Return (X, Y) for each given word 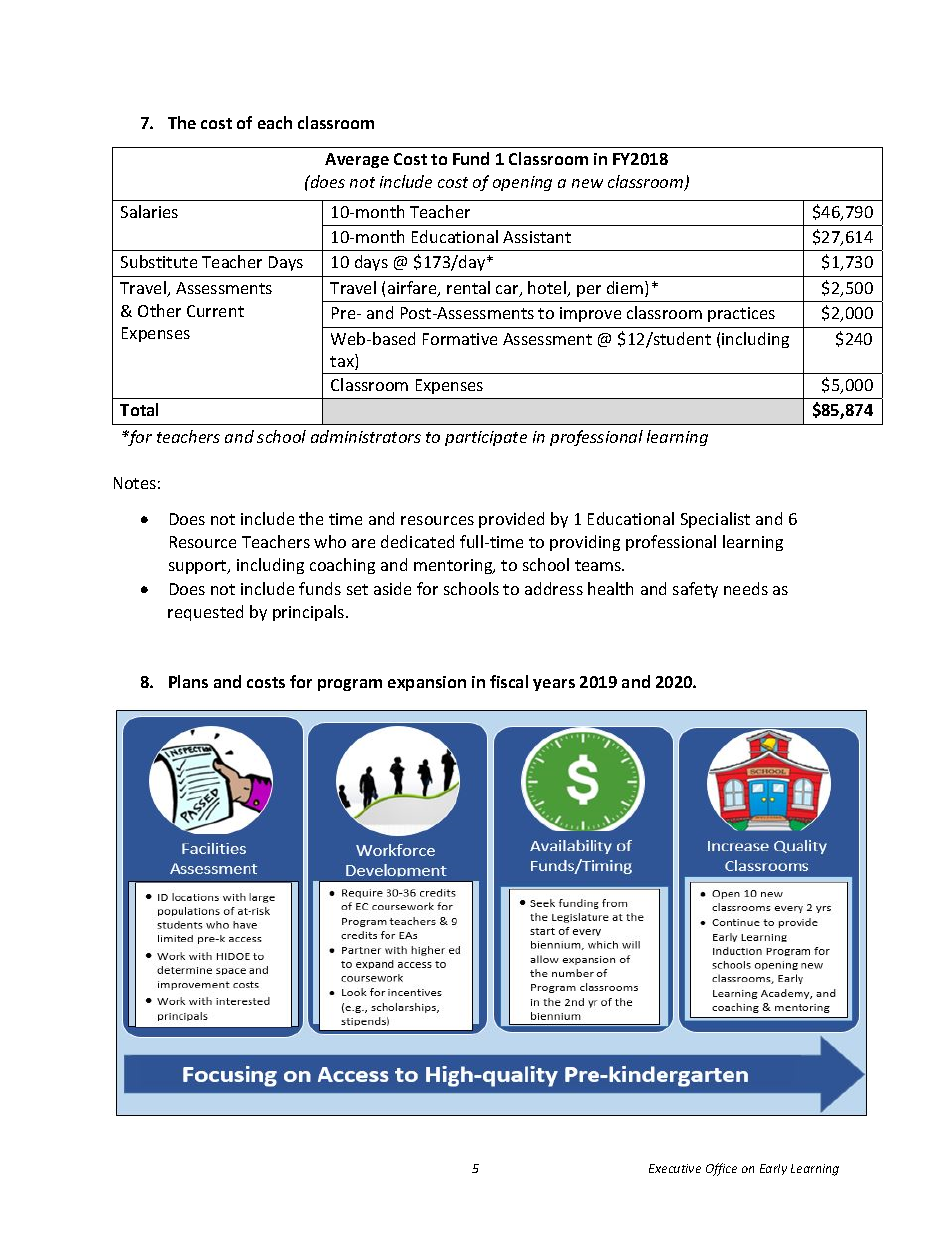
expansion (427, 683)
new (587, 183)
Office (721, 1169)
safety (695, 590)
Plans (188, 681)
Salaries (149, 211)
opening (522, 183)
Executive (675, 1168)
